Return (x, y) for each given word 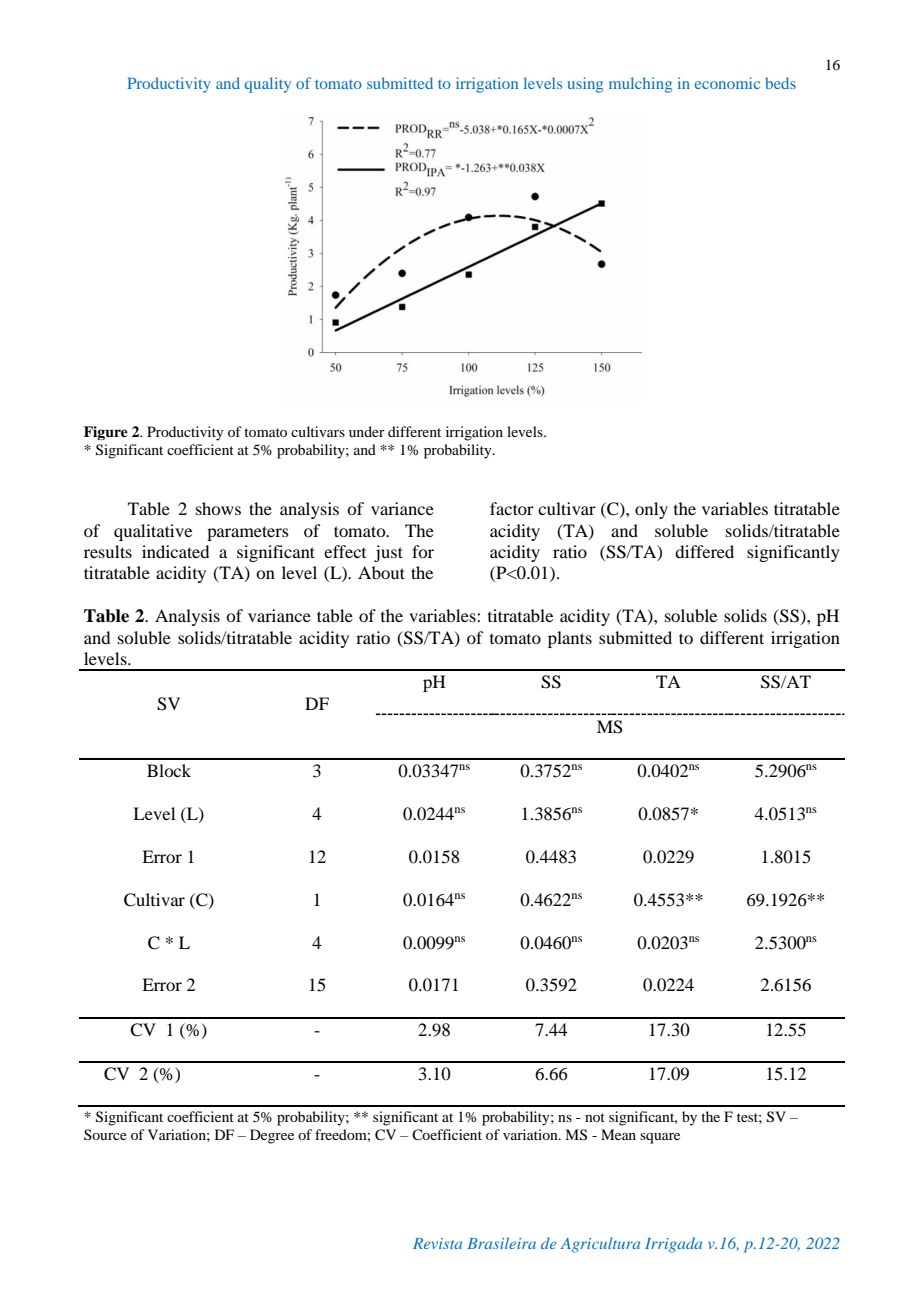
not (595, 1117)
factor (512, 508)
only (651, 510)
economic (727, 83)
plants (570, 639)
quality (267, 85)
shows (218, 508)
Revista (437, 1243)
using (585, 85)
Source (105, 1134)
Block (169, 770)
